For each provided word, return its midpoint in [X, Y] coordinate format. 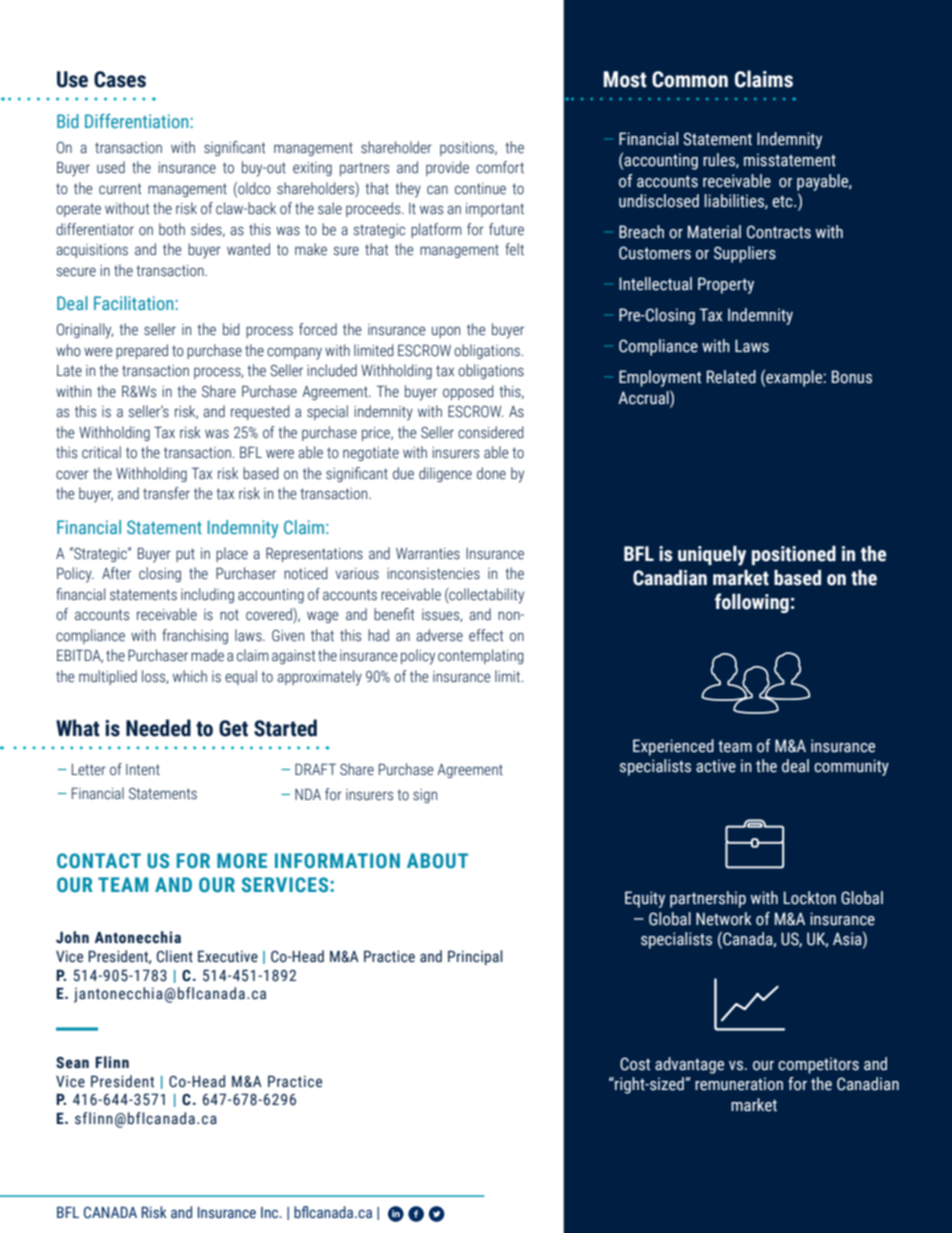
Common [690, 79]
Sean [72, 1063]
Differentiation [138, 121]
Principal [475, 957]
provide [447, 168]
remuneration [739, 1084]
